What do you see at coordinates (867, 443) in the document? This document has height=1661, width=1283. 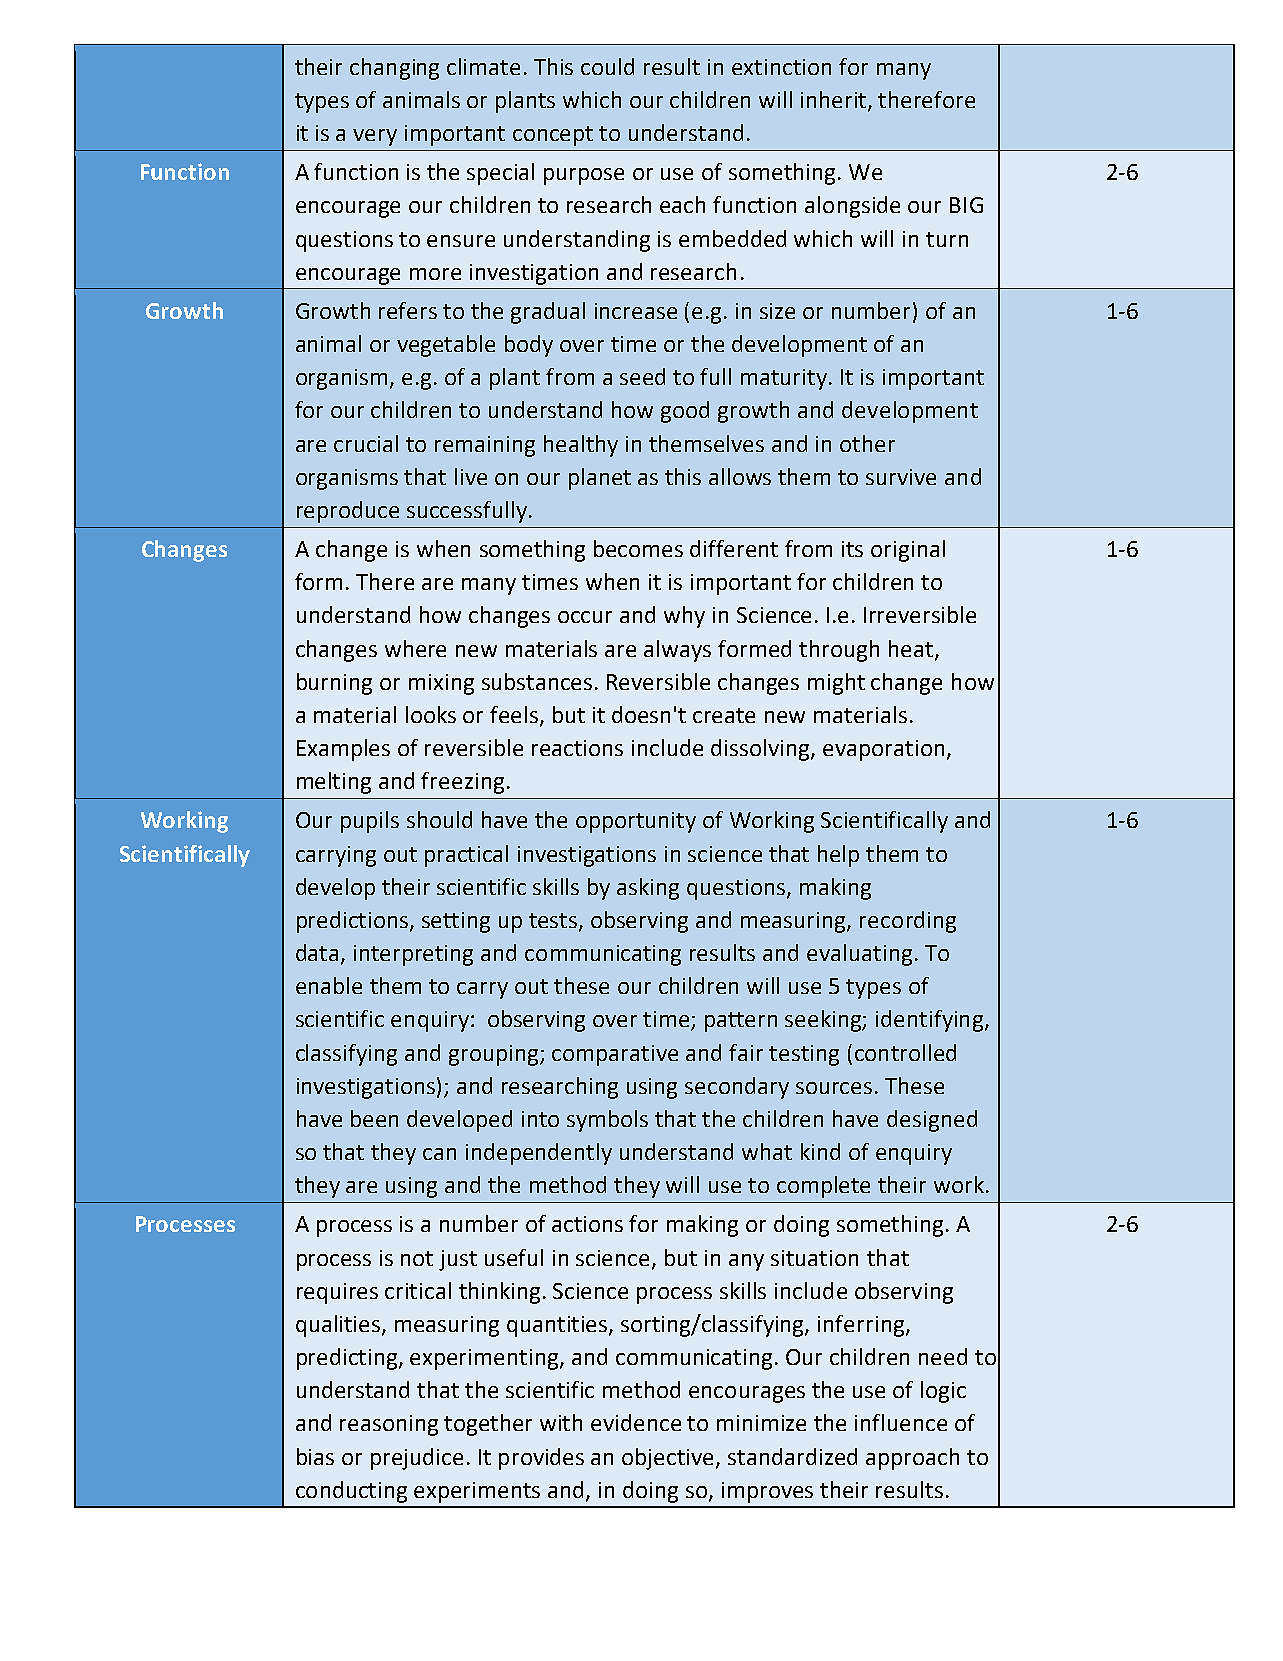 I see `other` at bounding box center [867, 443].
